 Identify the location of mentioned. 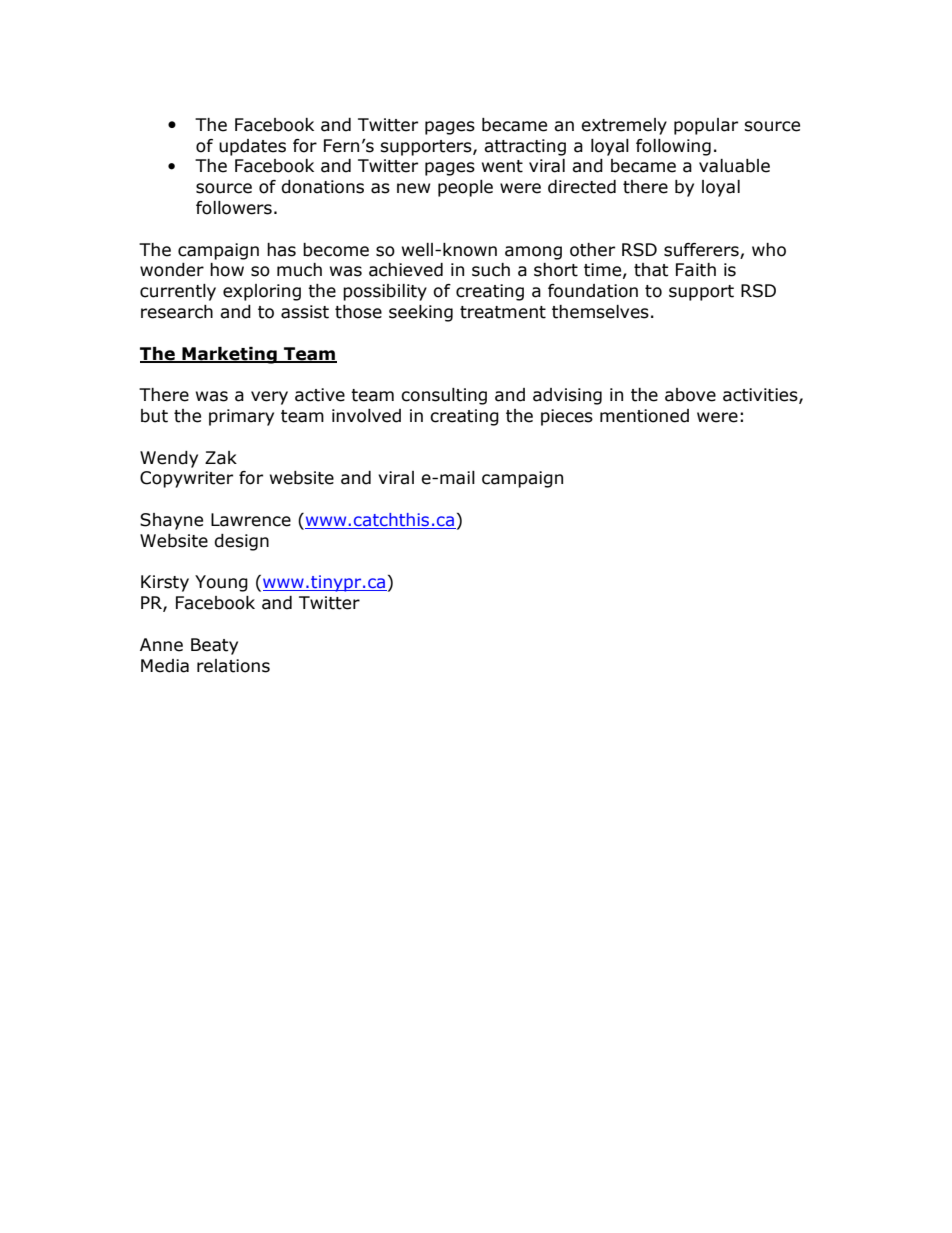
(644, 416).
